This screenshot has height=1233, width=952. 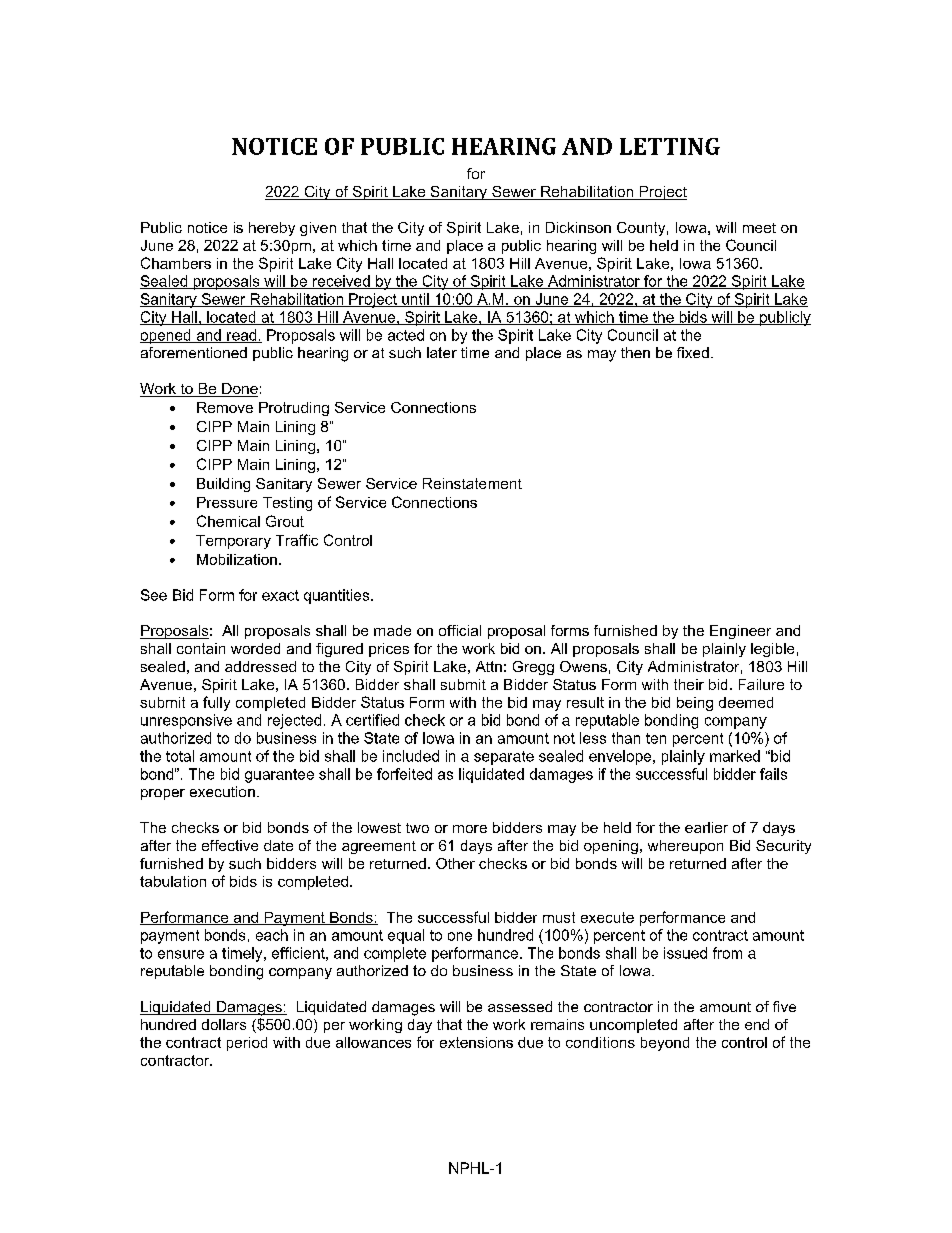 I want to click on dollars, so click(x=224, y=1024).
